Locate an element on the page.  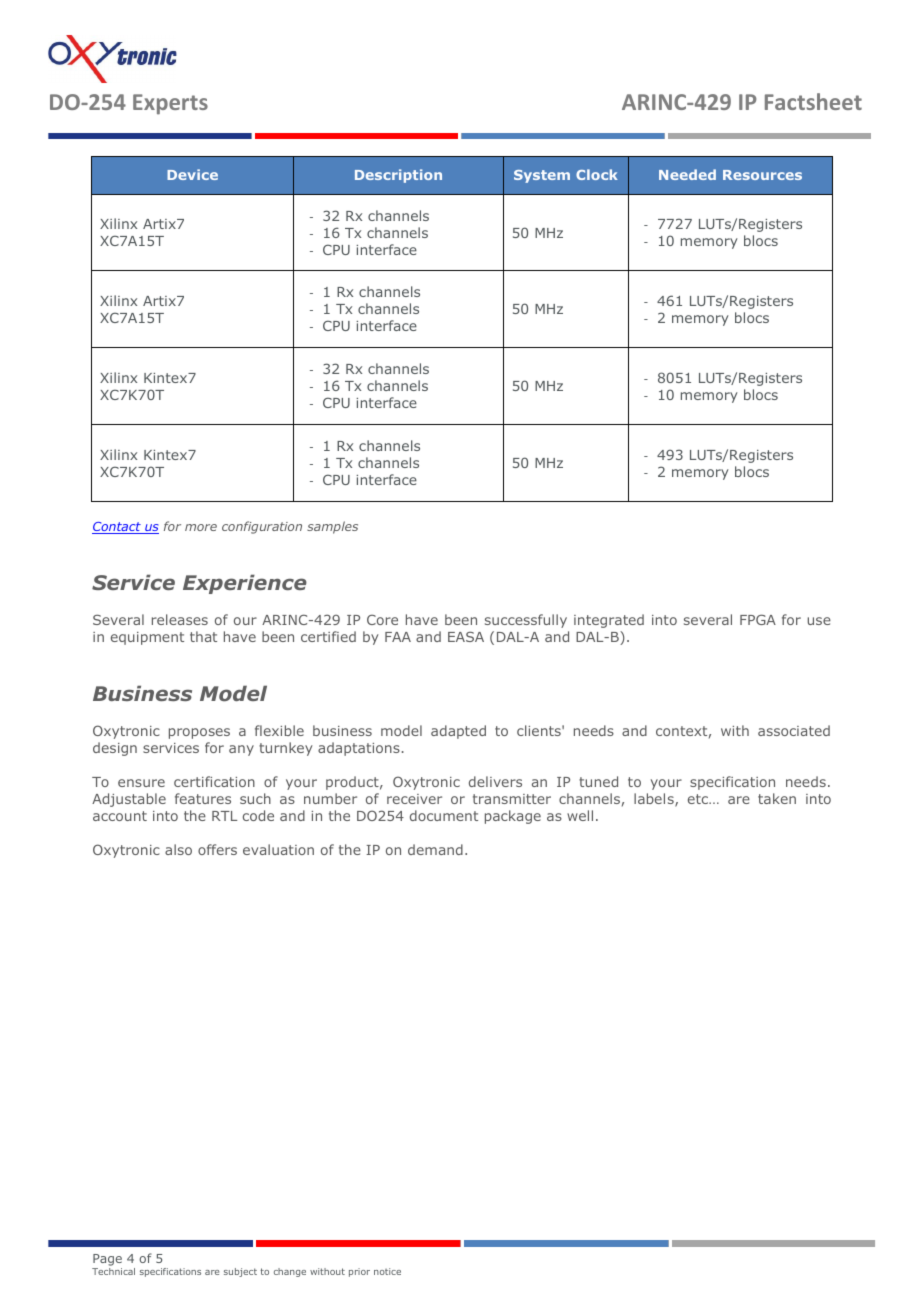
associated is located at coordinates (794, 730).
